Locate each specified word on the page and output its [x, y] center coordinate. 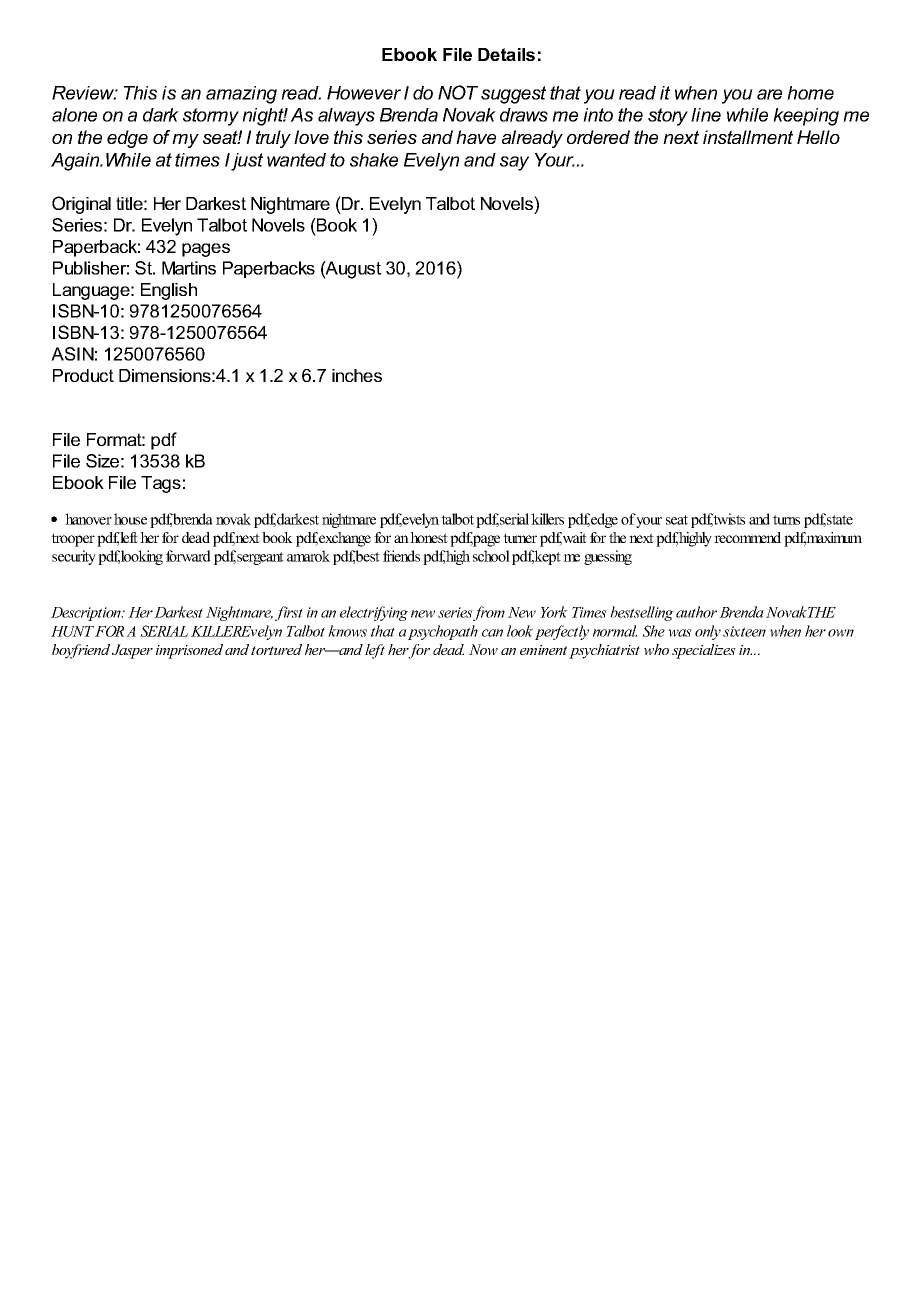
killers [547, 519]
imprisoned [189, 651]
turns [786, 520]
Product [83, 375]
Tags [161, 484]
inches [357, 375]
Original [81, 205]
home [810, 93]
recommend [747, 537]
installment [748, 137]
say [514, 163]
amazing [241, 95]
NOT [458, 92]
